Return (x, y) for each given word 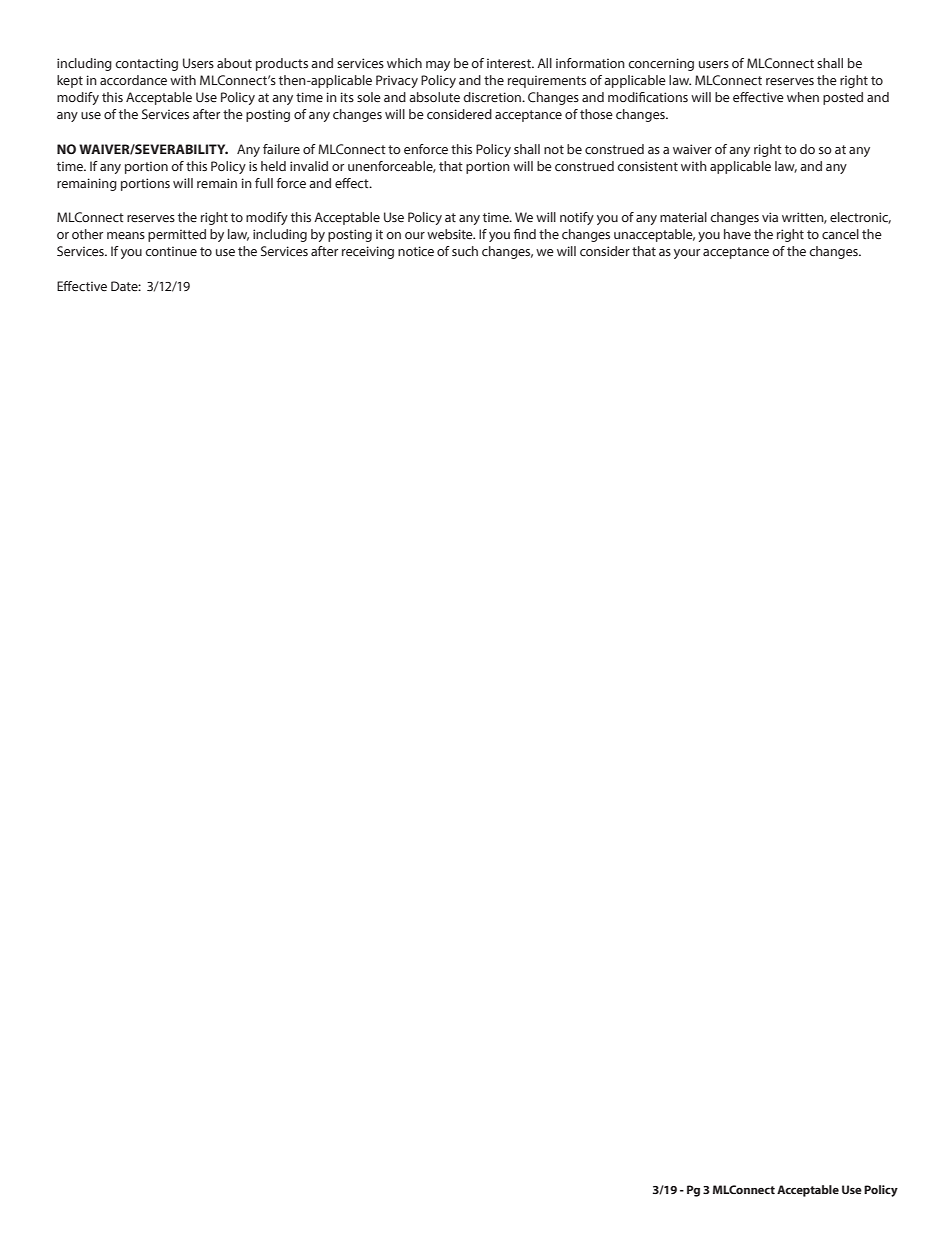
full (264, 183)
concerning (661, 64)
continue (171, 251)
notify (577, 218)
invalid (309, 166)
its (347, 97)
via (770, 217)
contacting (146, 64)
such (465, 251)
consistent (647, 166)
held (273, 166)
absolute (434, 97)
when (803, 97)
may (438, 66)
